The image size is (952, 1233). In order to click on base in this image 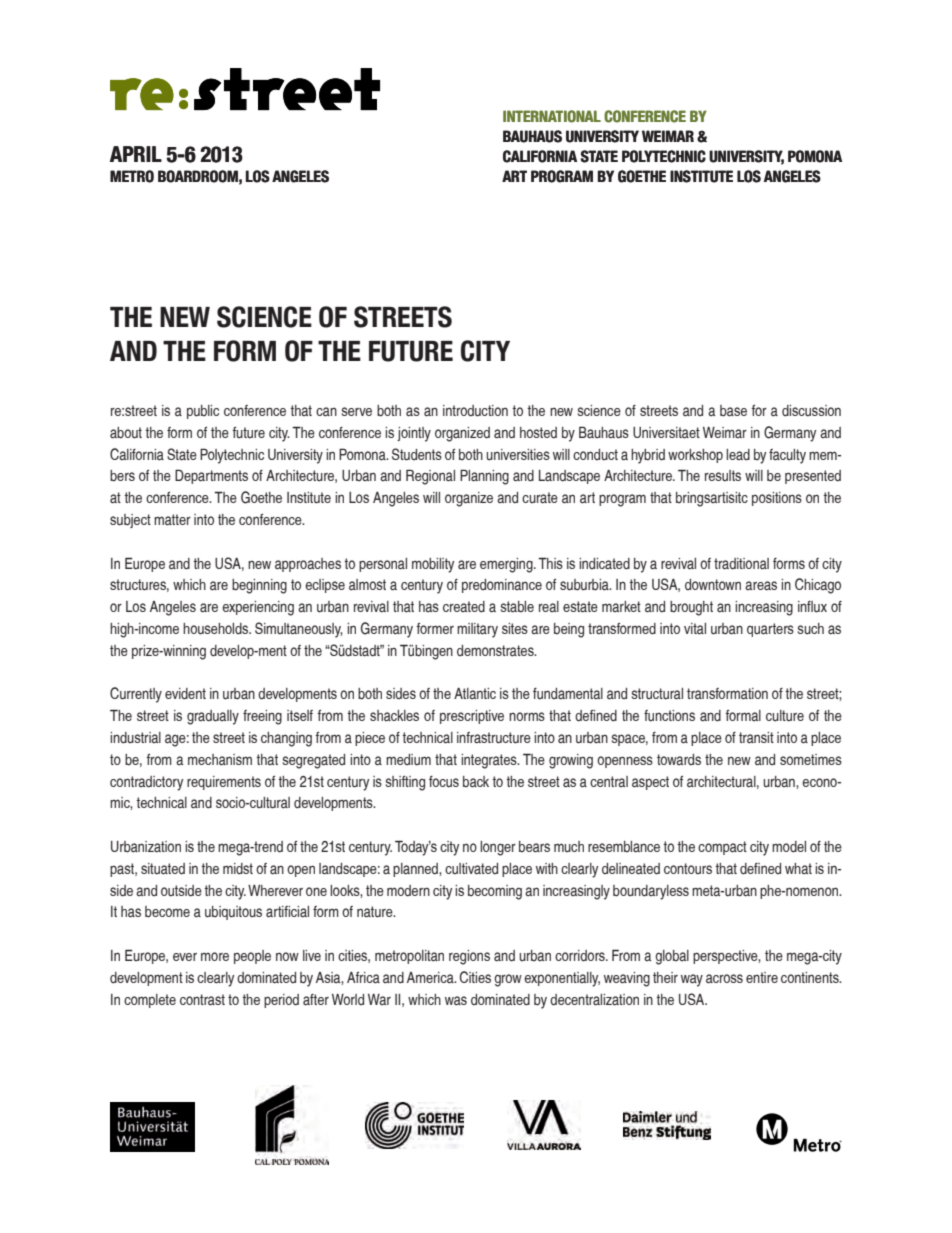, I will do `click(733, 411)`.
